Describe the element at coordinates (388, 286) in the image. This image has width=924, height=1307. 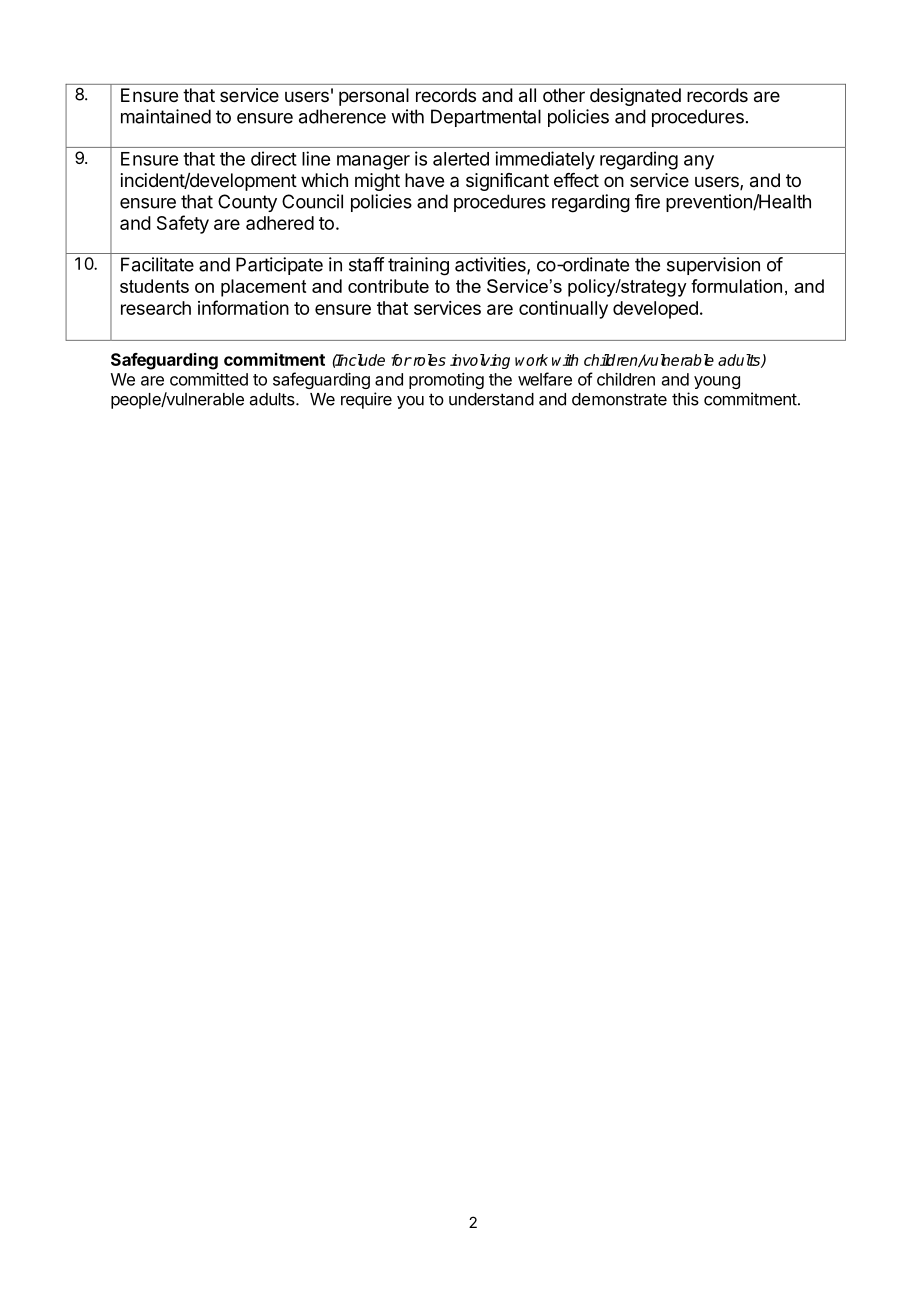
I see `contribute` at that location.
